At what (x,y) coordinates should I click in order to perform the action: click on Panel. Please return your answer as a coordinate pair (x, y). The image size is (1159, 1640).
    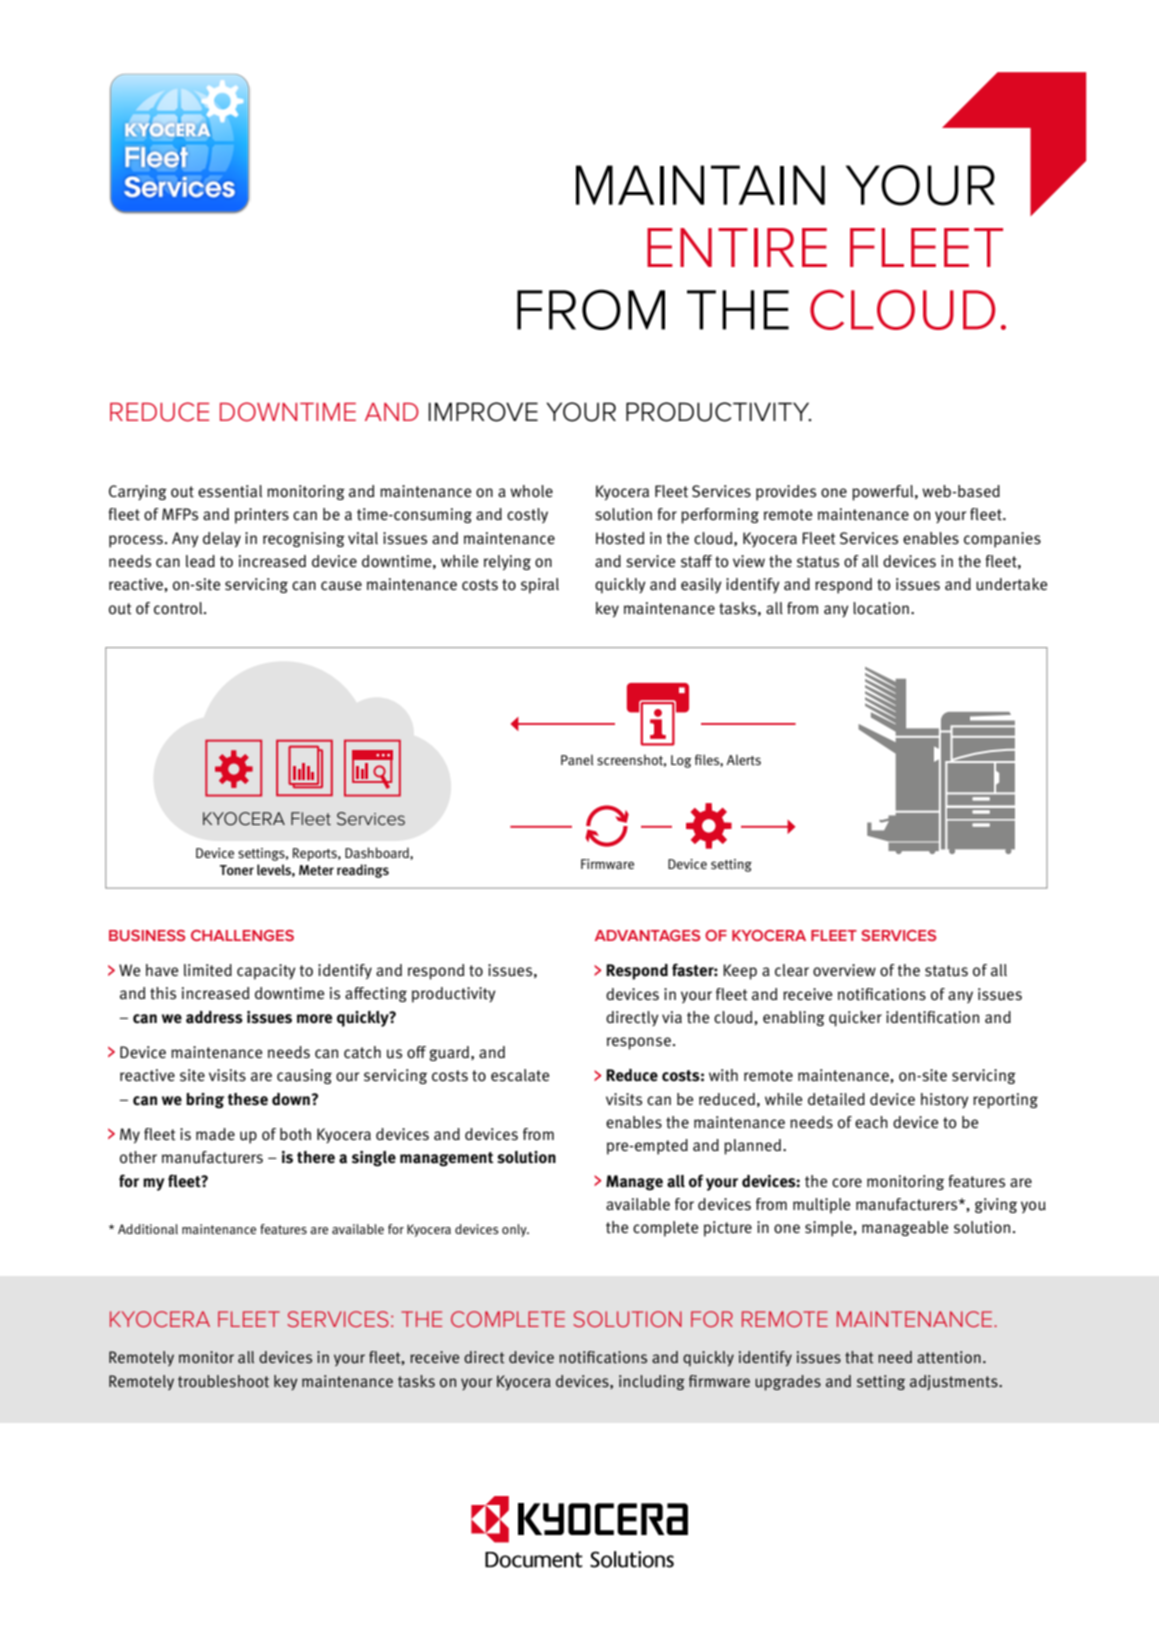
    Looking at the image, I should click on (577, 759).
